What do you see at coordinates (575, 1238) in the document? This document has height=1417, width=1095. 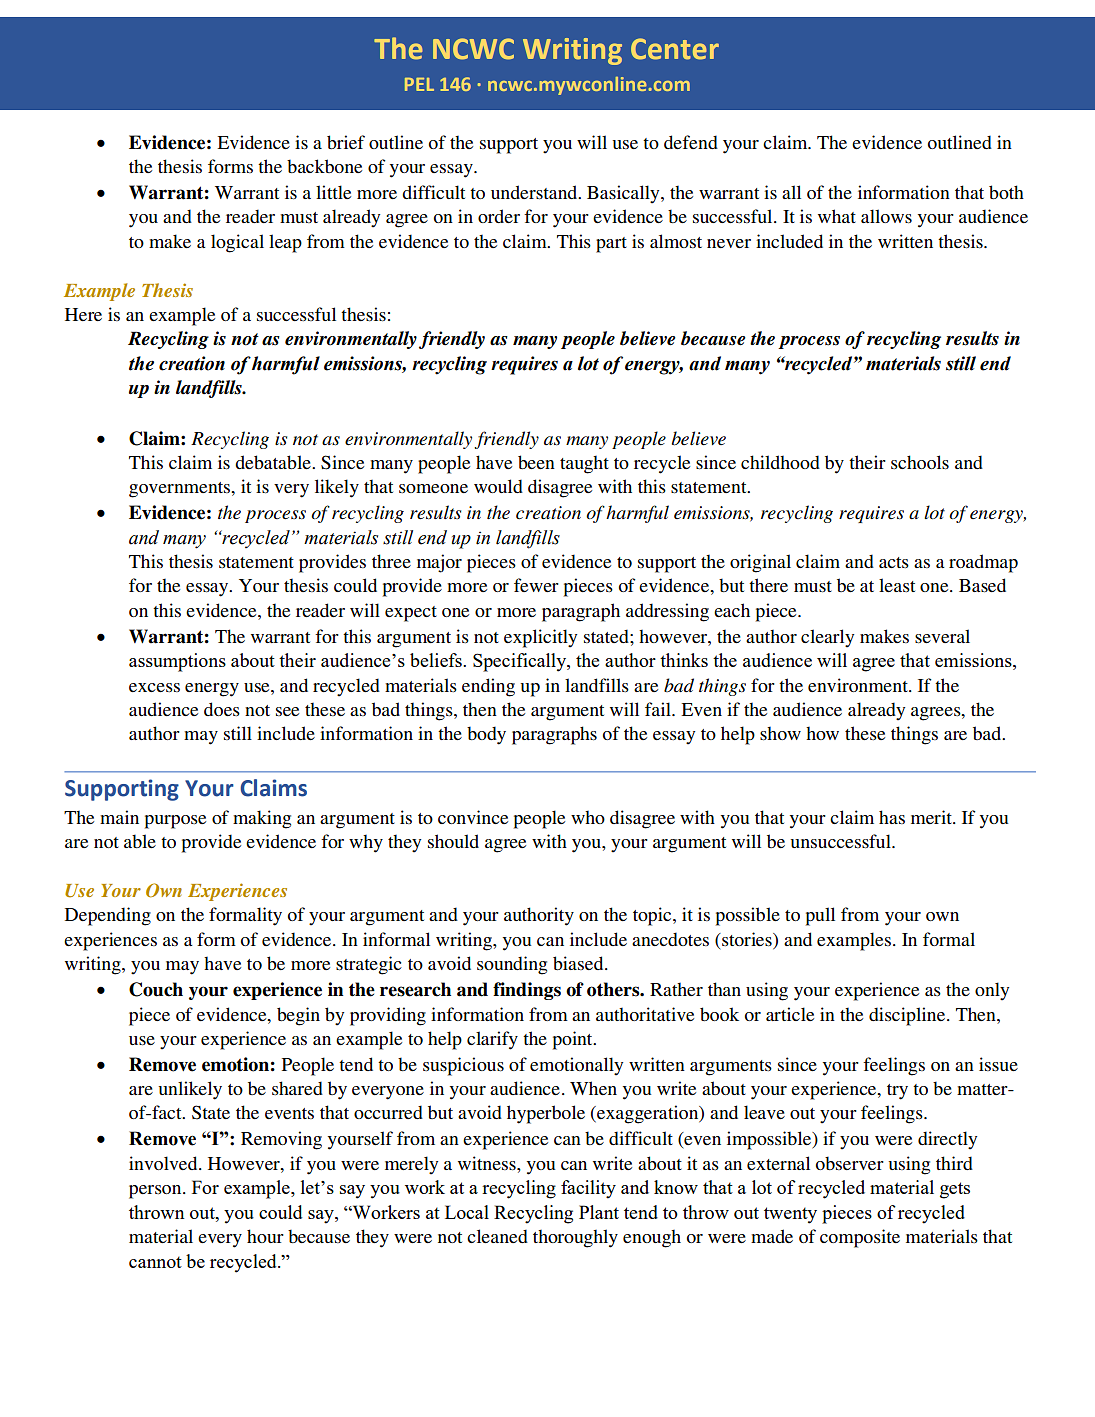 I see `thoroughly` at bounding box center [575, 1238].
